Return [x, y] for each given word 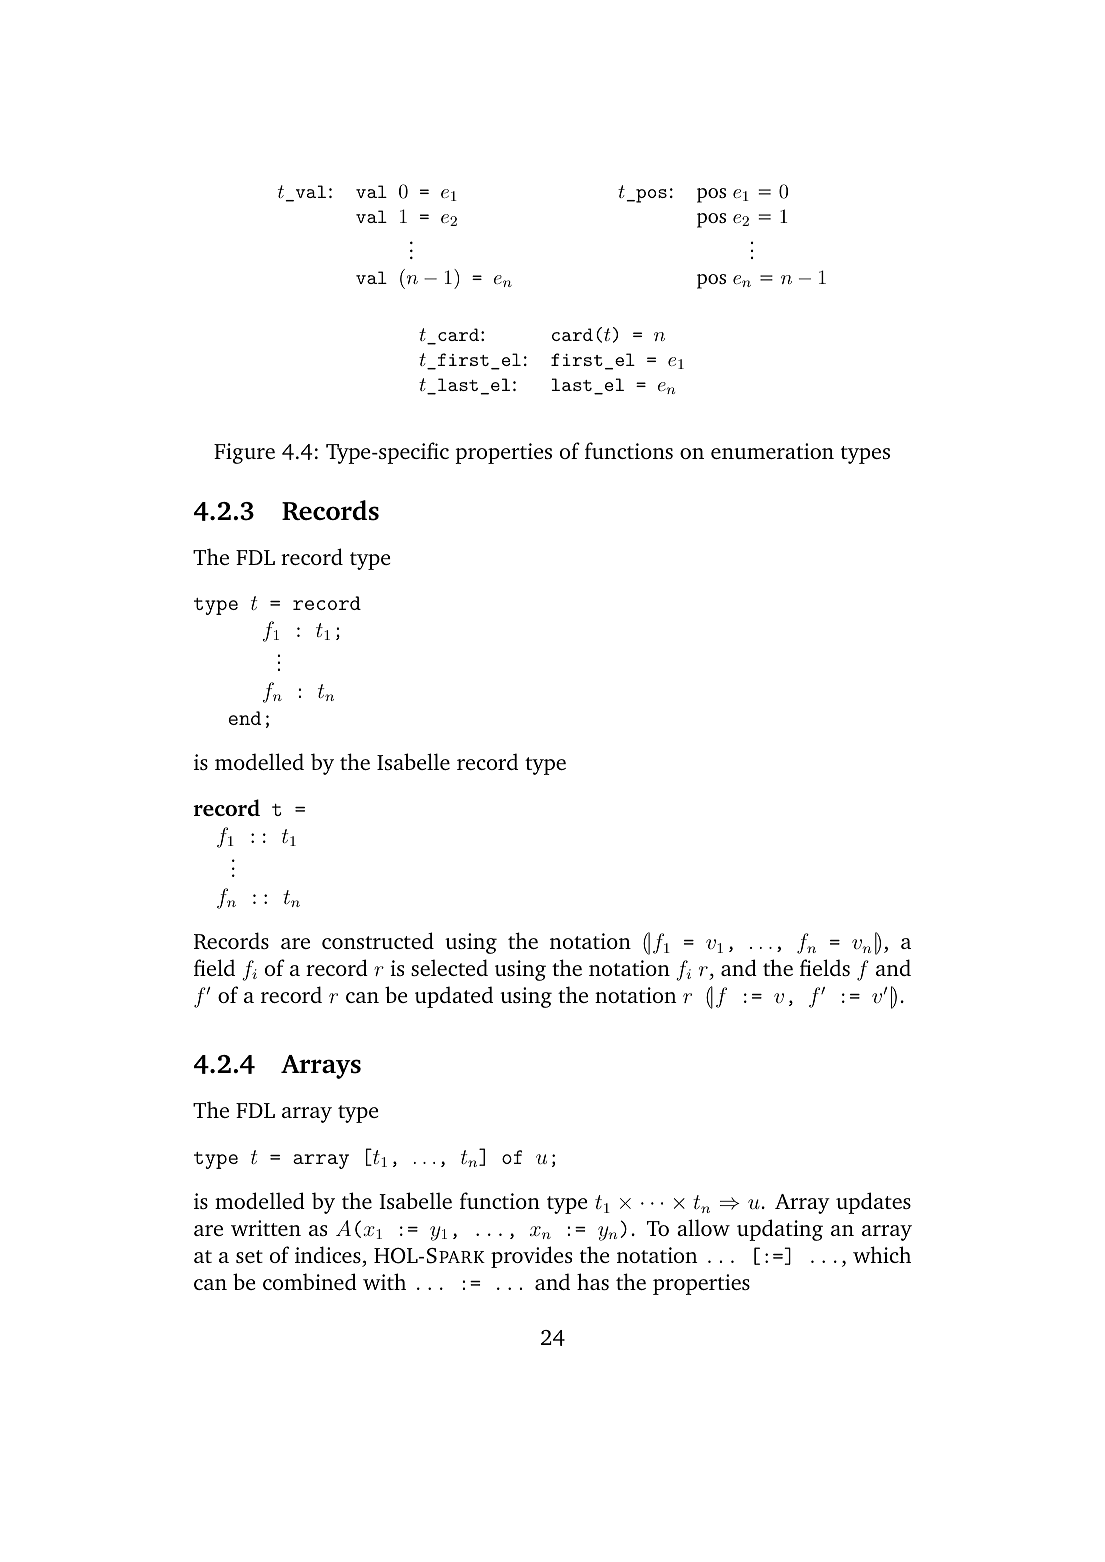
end [245, 718]
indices [328, 1254]
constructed [378, 940]
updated [454, 997]
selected [449, 967]
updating [780, 1230]
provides [531, 1257]
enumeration [772, 451]
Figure [244, 453]
